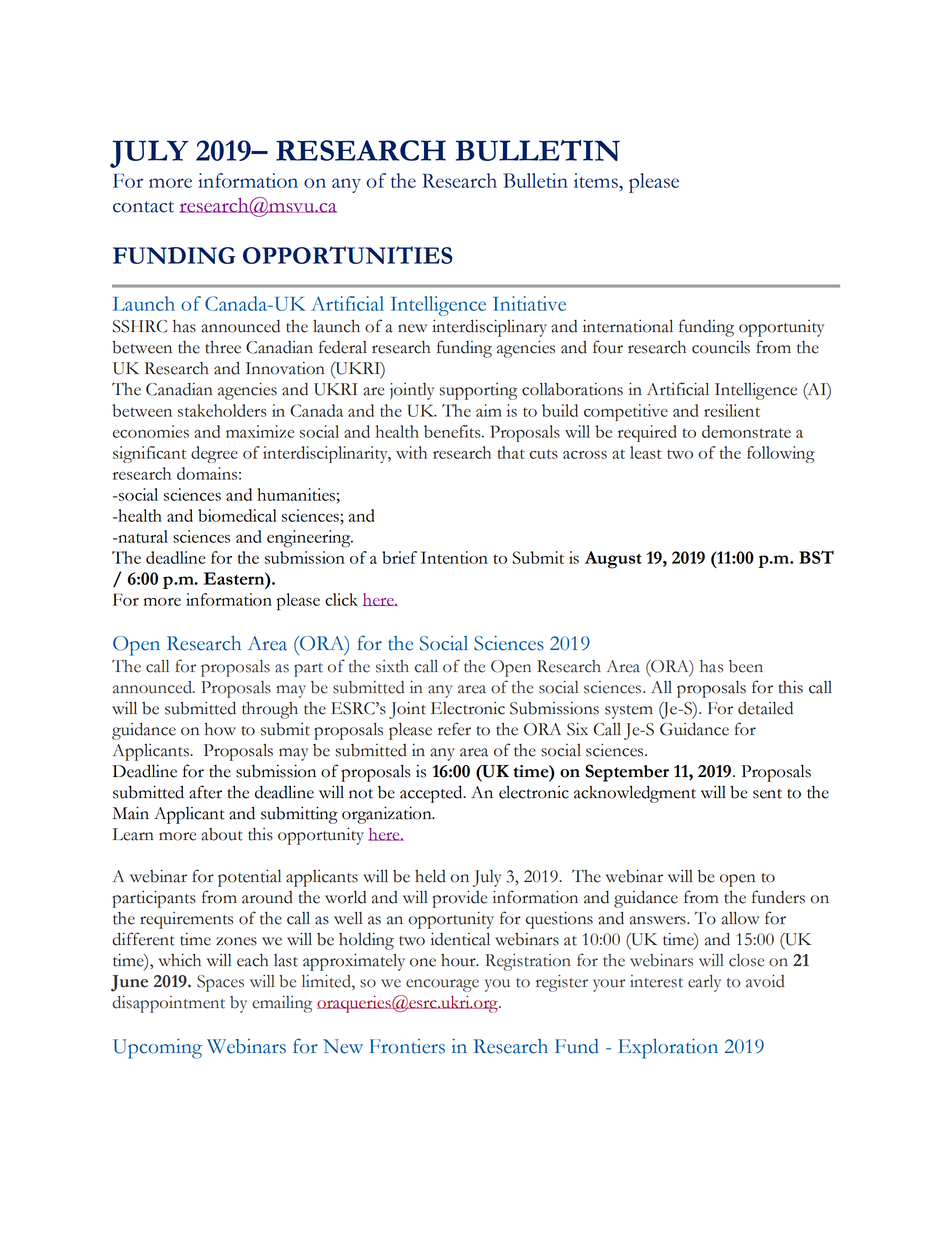 The height and width of the screenshot is (1233, 952). I want to click on Intention, so click(454, 557).
